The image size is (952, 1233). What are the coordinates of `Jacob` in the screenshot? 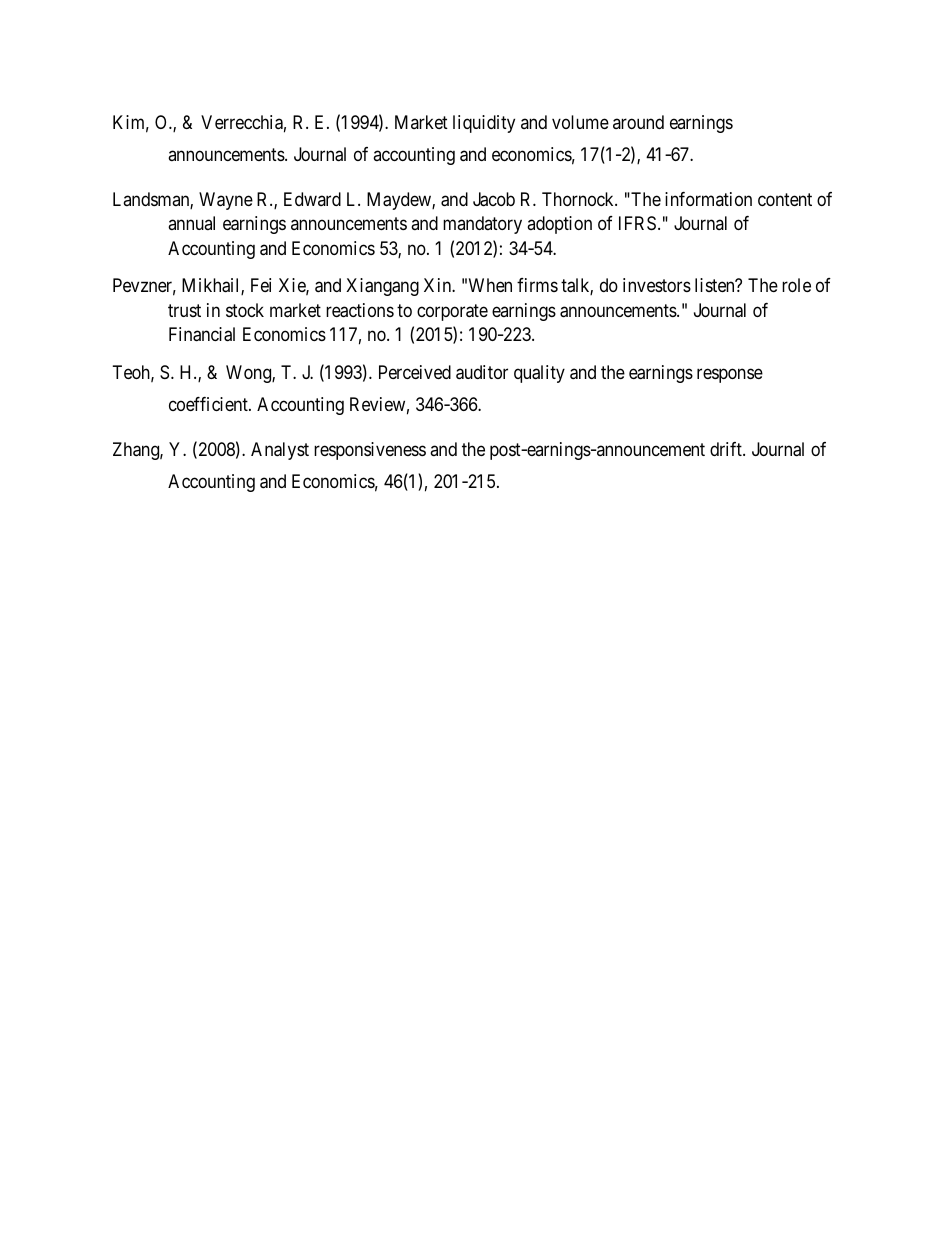 It's located at (494, 199).
